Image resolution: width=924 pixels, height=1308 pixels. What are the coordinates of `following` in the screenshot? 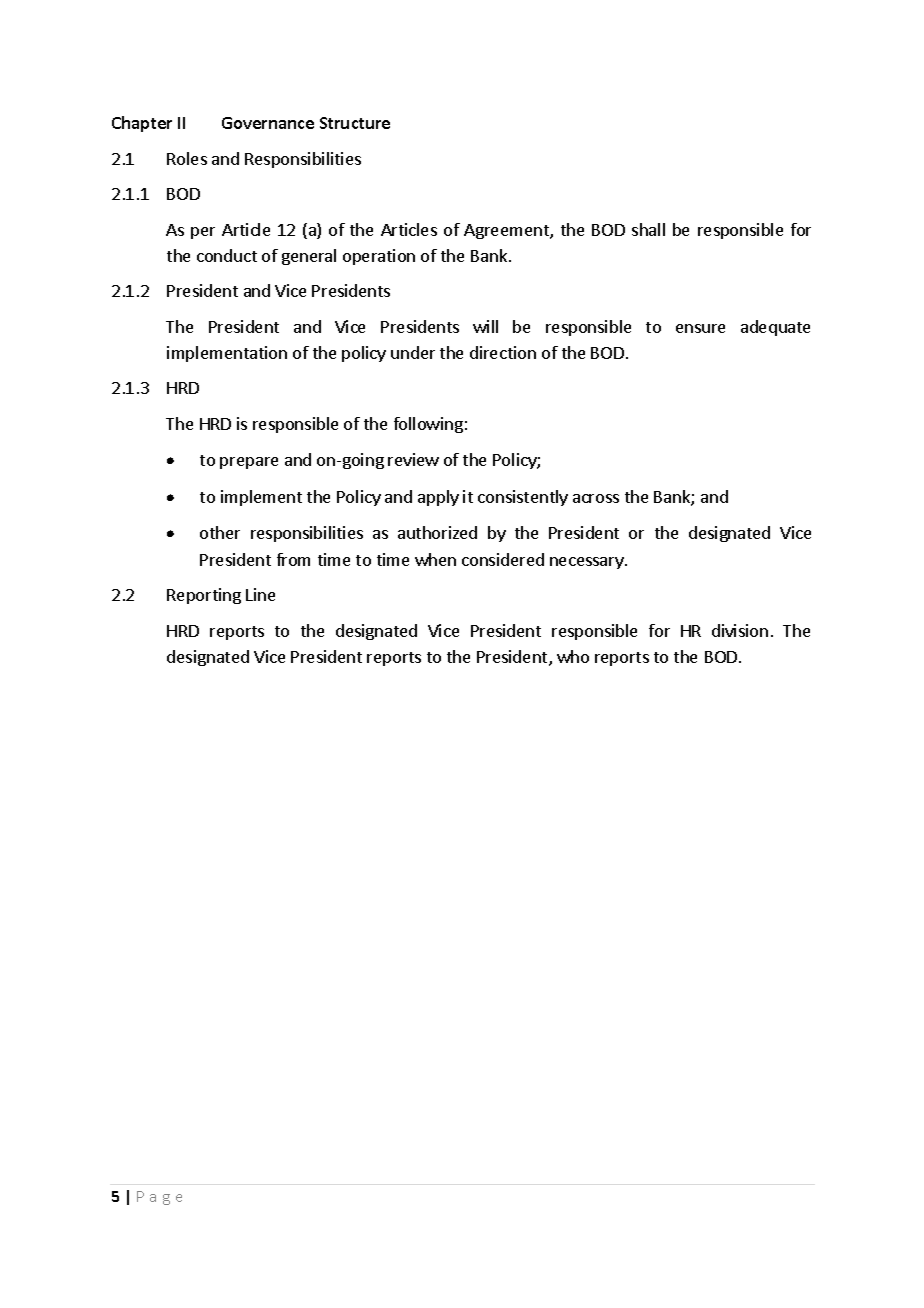 It's located at (428, 425).
